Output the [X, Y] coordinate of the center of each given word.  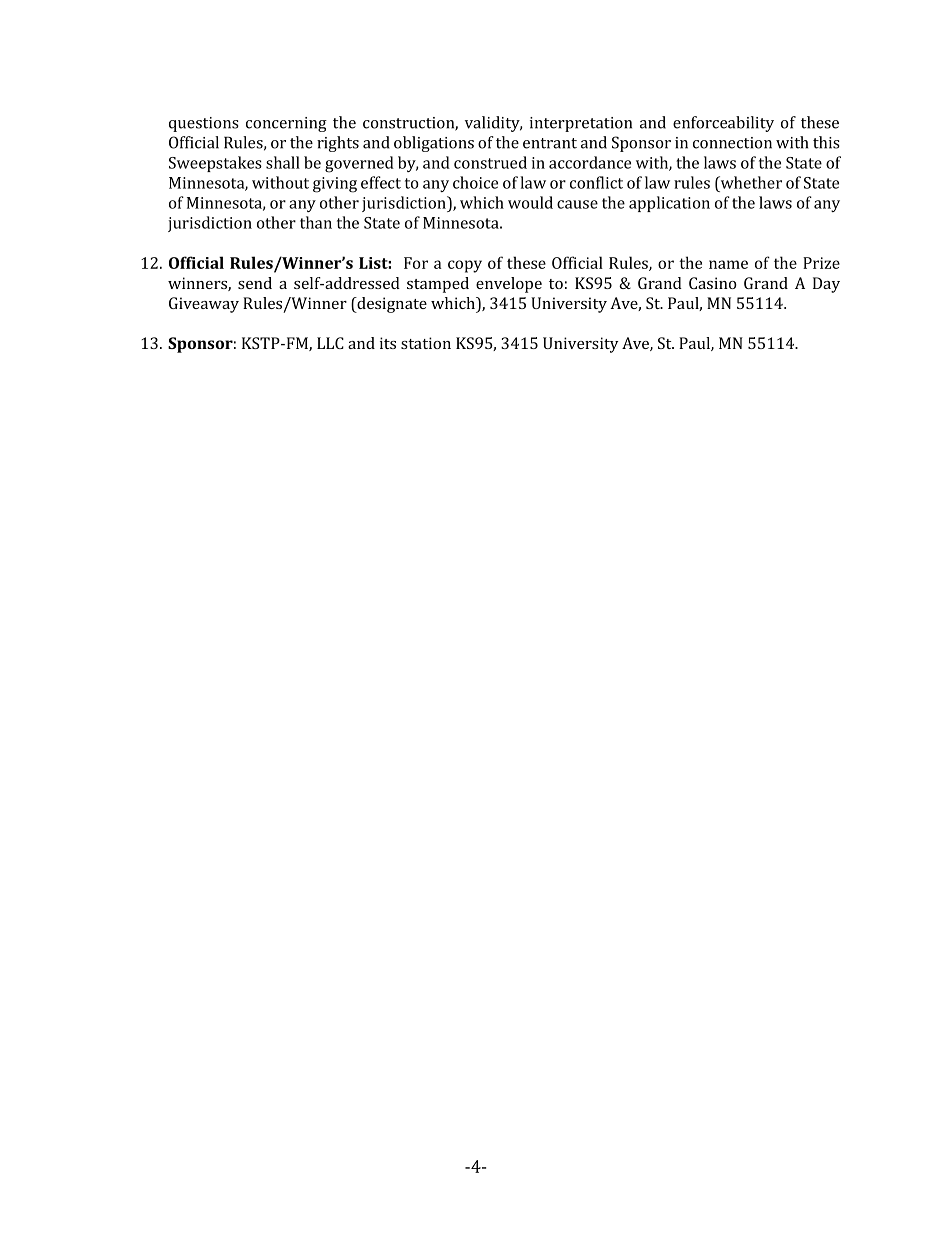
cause [577, 204]
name [728, 264]
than [316, 222]
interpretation [581, 124]
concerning [286, 124]
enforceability [723, 124]
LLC [330, 343]
